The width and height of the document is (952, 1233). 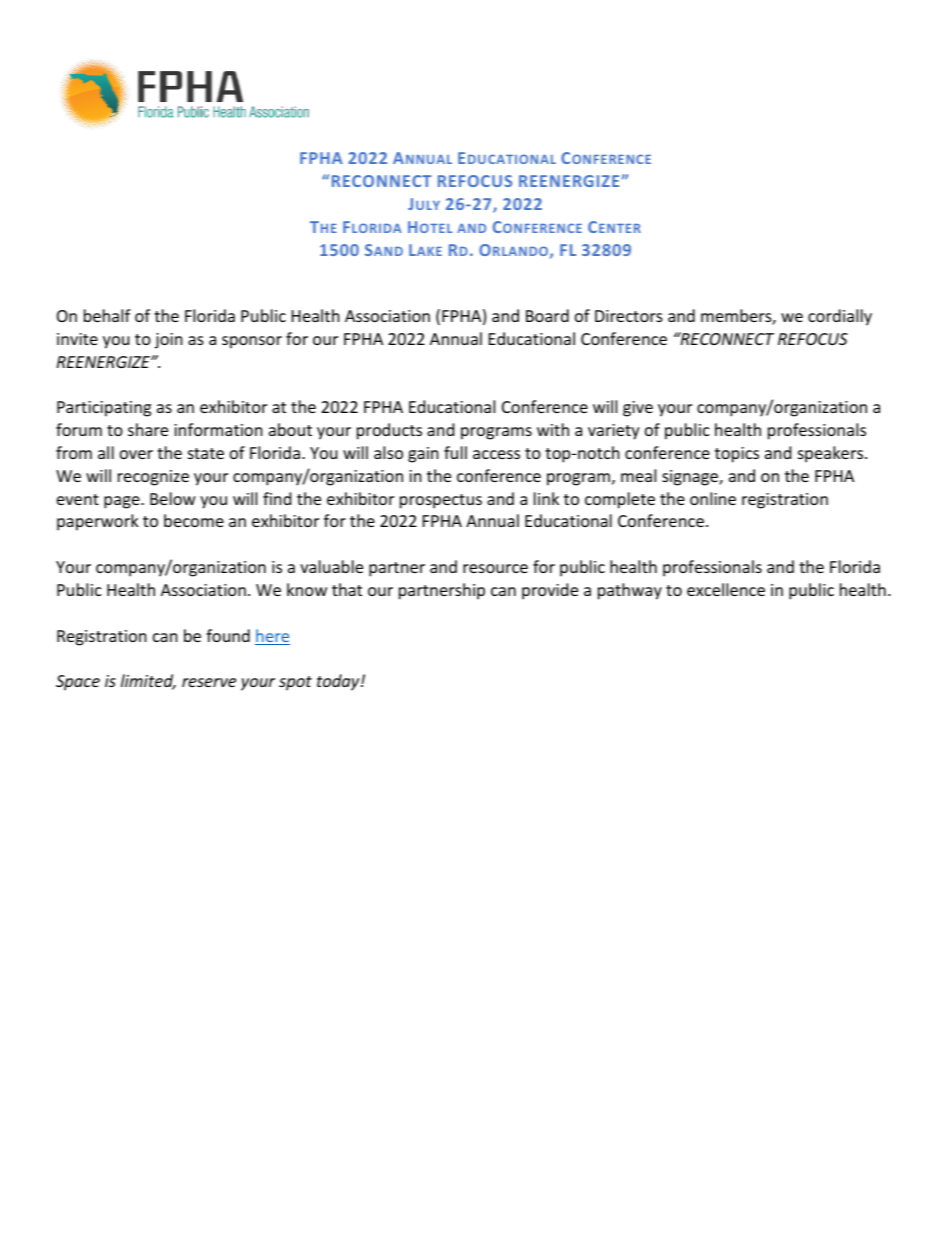 What do you see at coordinates (840, 317) in the document?
I see `cordially` at bounding box center [840, 317].
